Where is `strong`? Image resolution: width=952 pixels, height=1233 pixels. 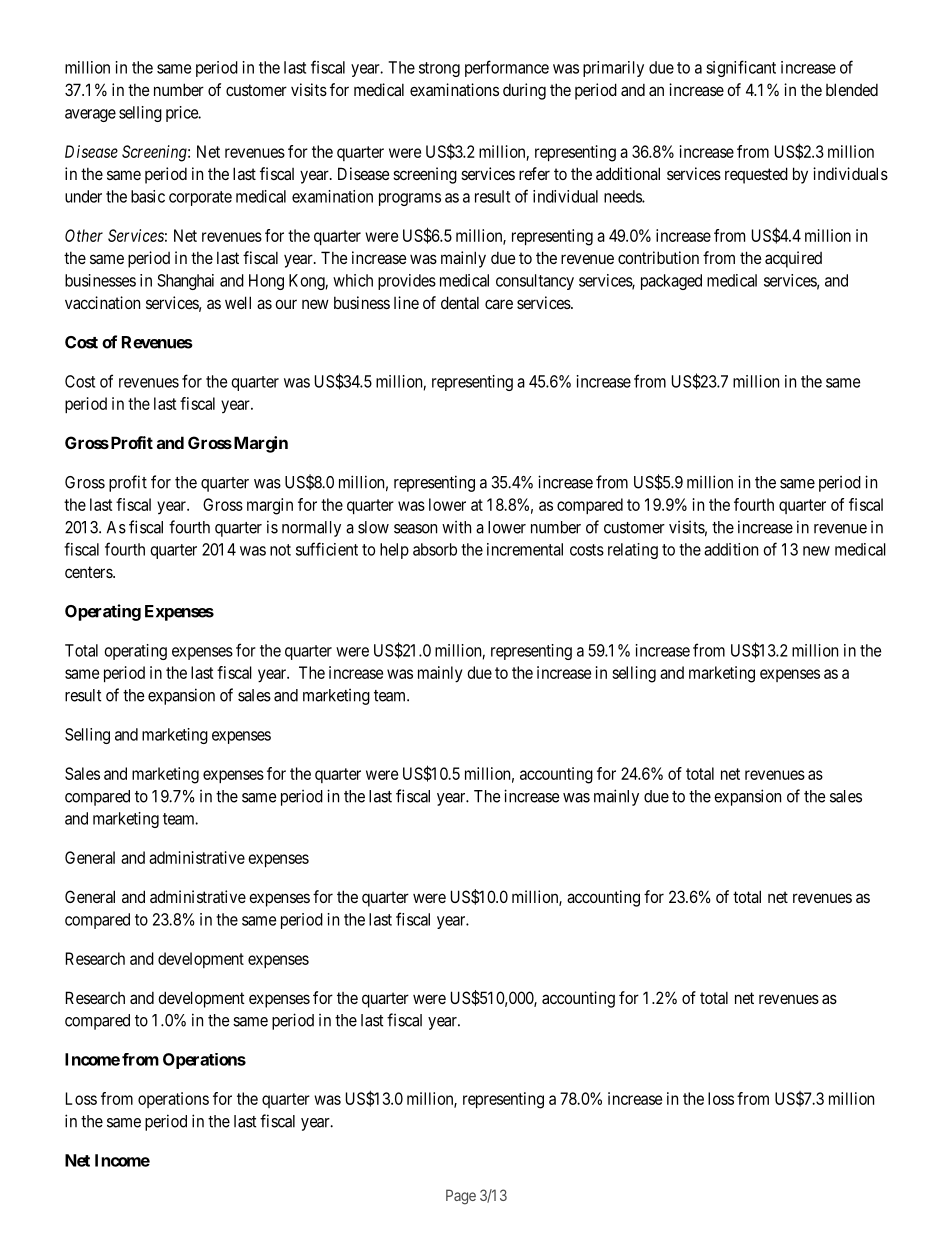
strong is located at coordinates (439, 69).
